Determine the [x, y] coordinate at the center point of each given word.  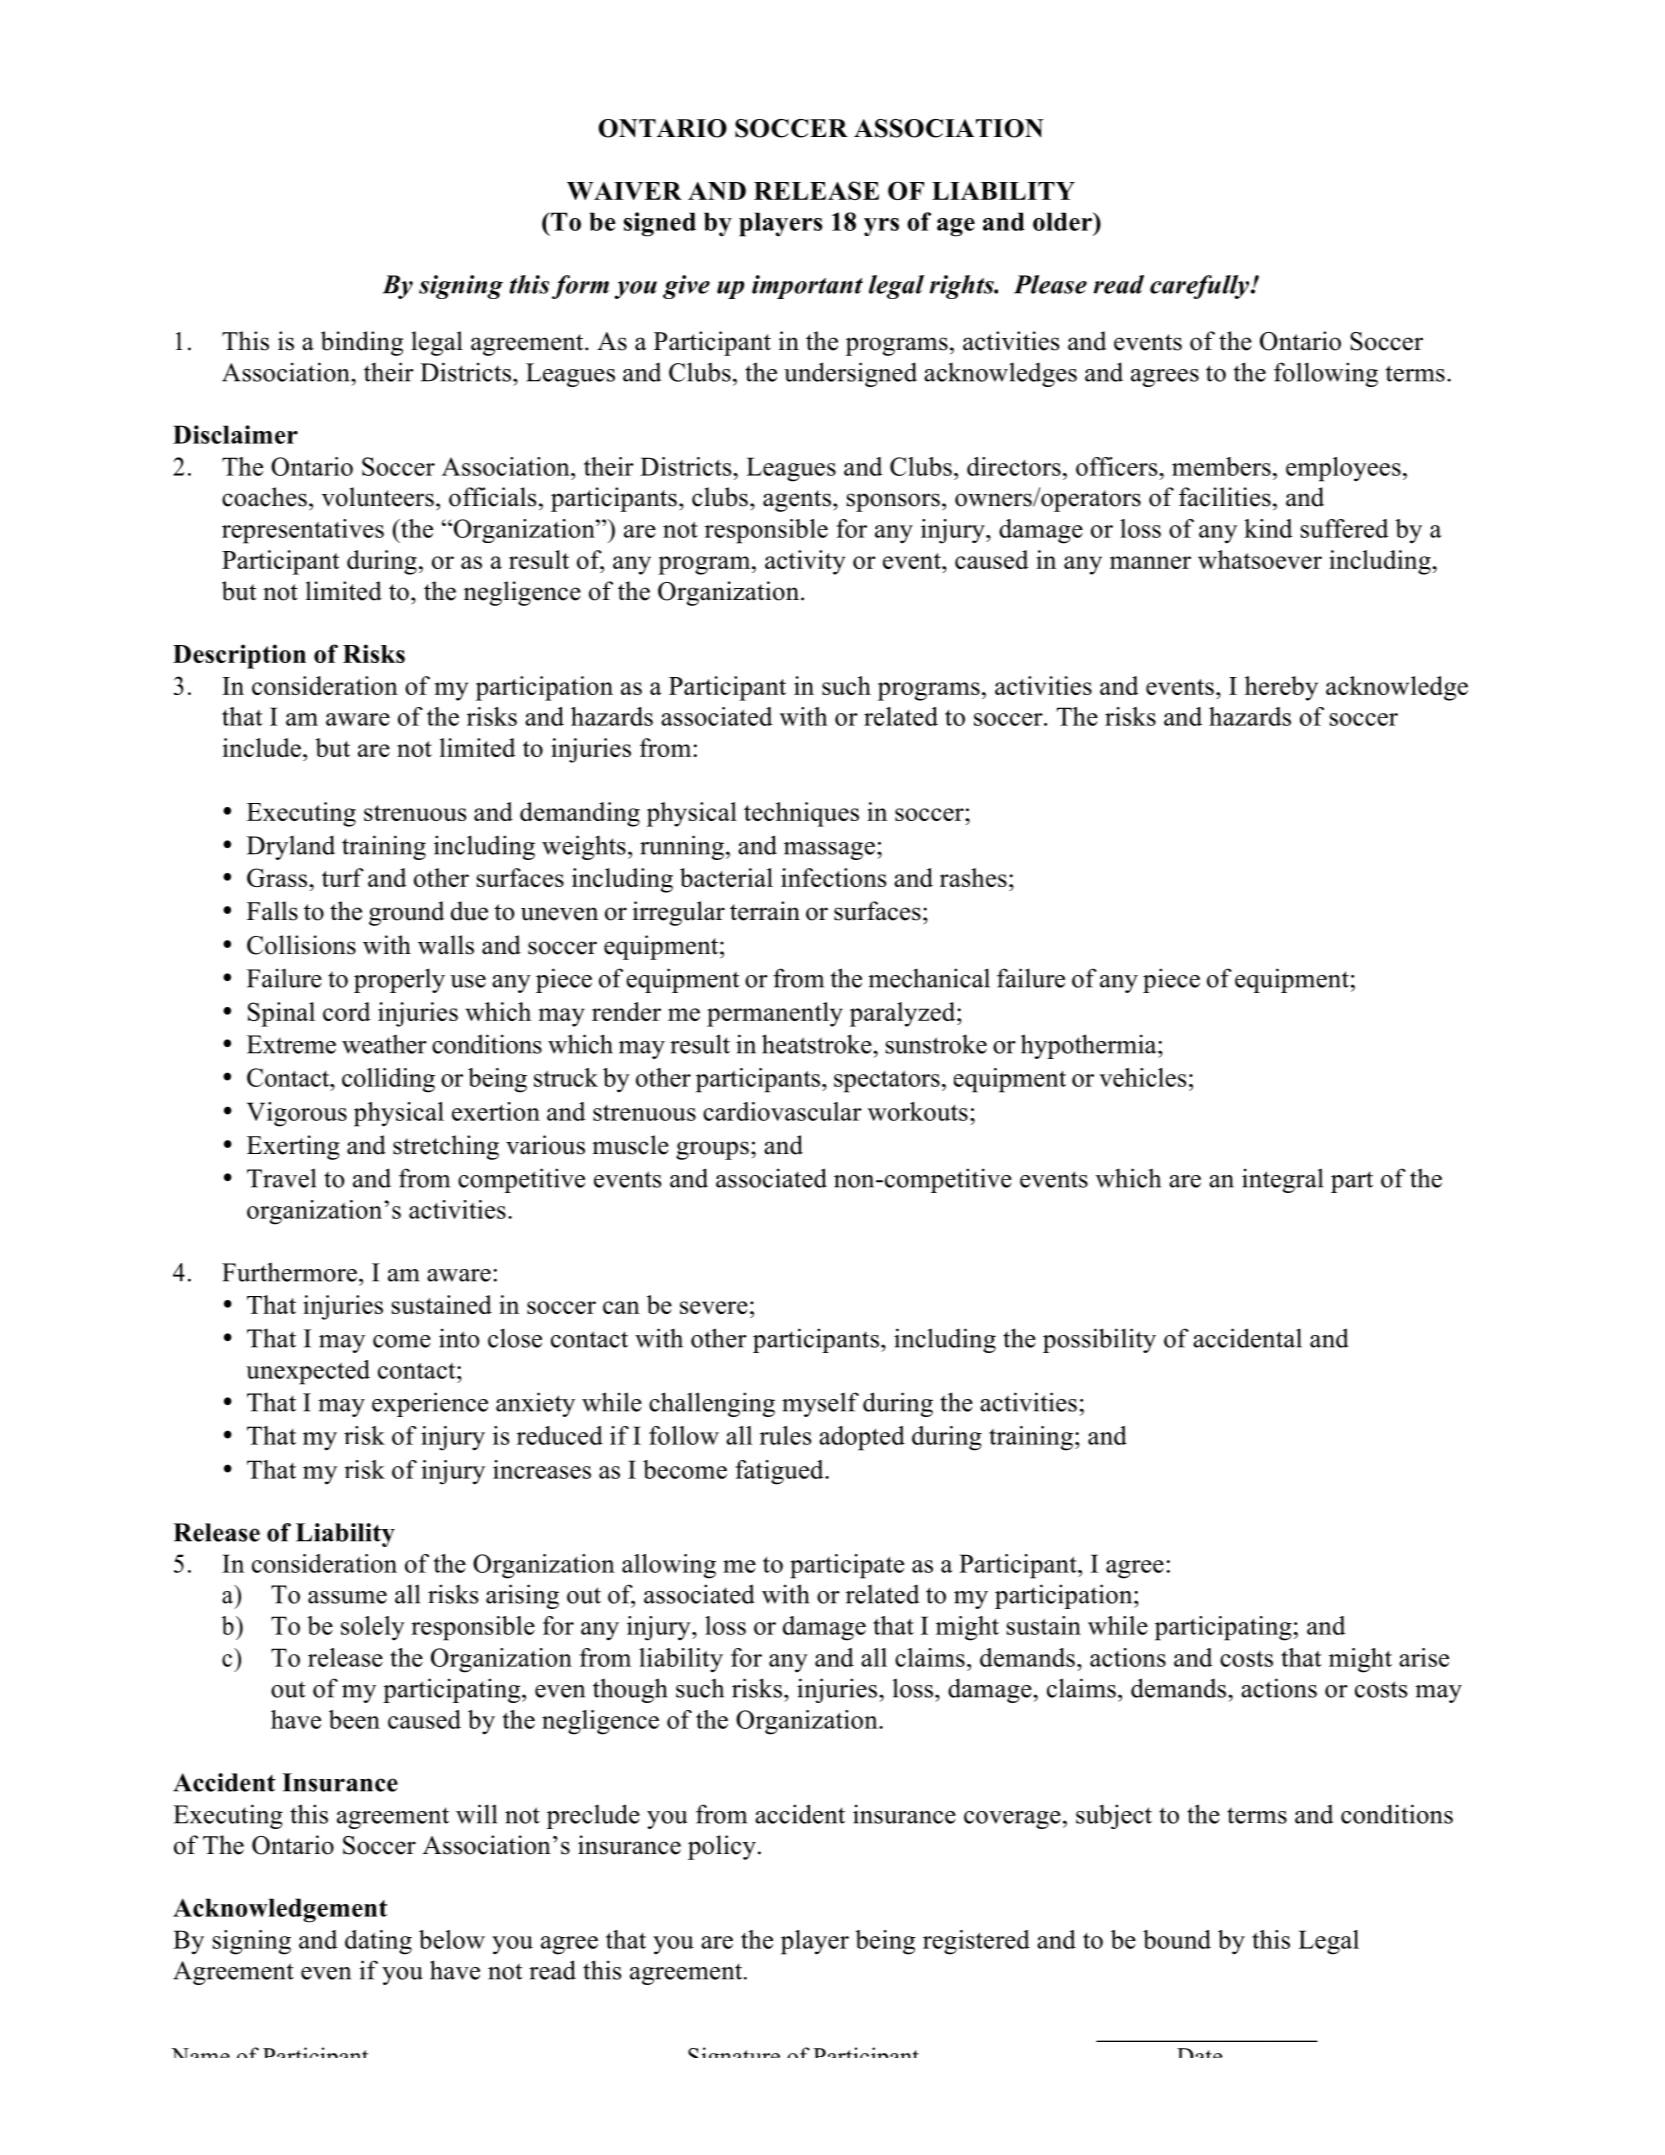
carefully [1201, 287]
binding [362, 343]
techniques [801, 814]
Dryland [291, 847]
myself [820, 1404]
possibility [1099, 1340]
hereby [1281, 688]
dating [378, 1942]
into [459, 1338]
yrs [881, 227]
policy [722, 1847]
